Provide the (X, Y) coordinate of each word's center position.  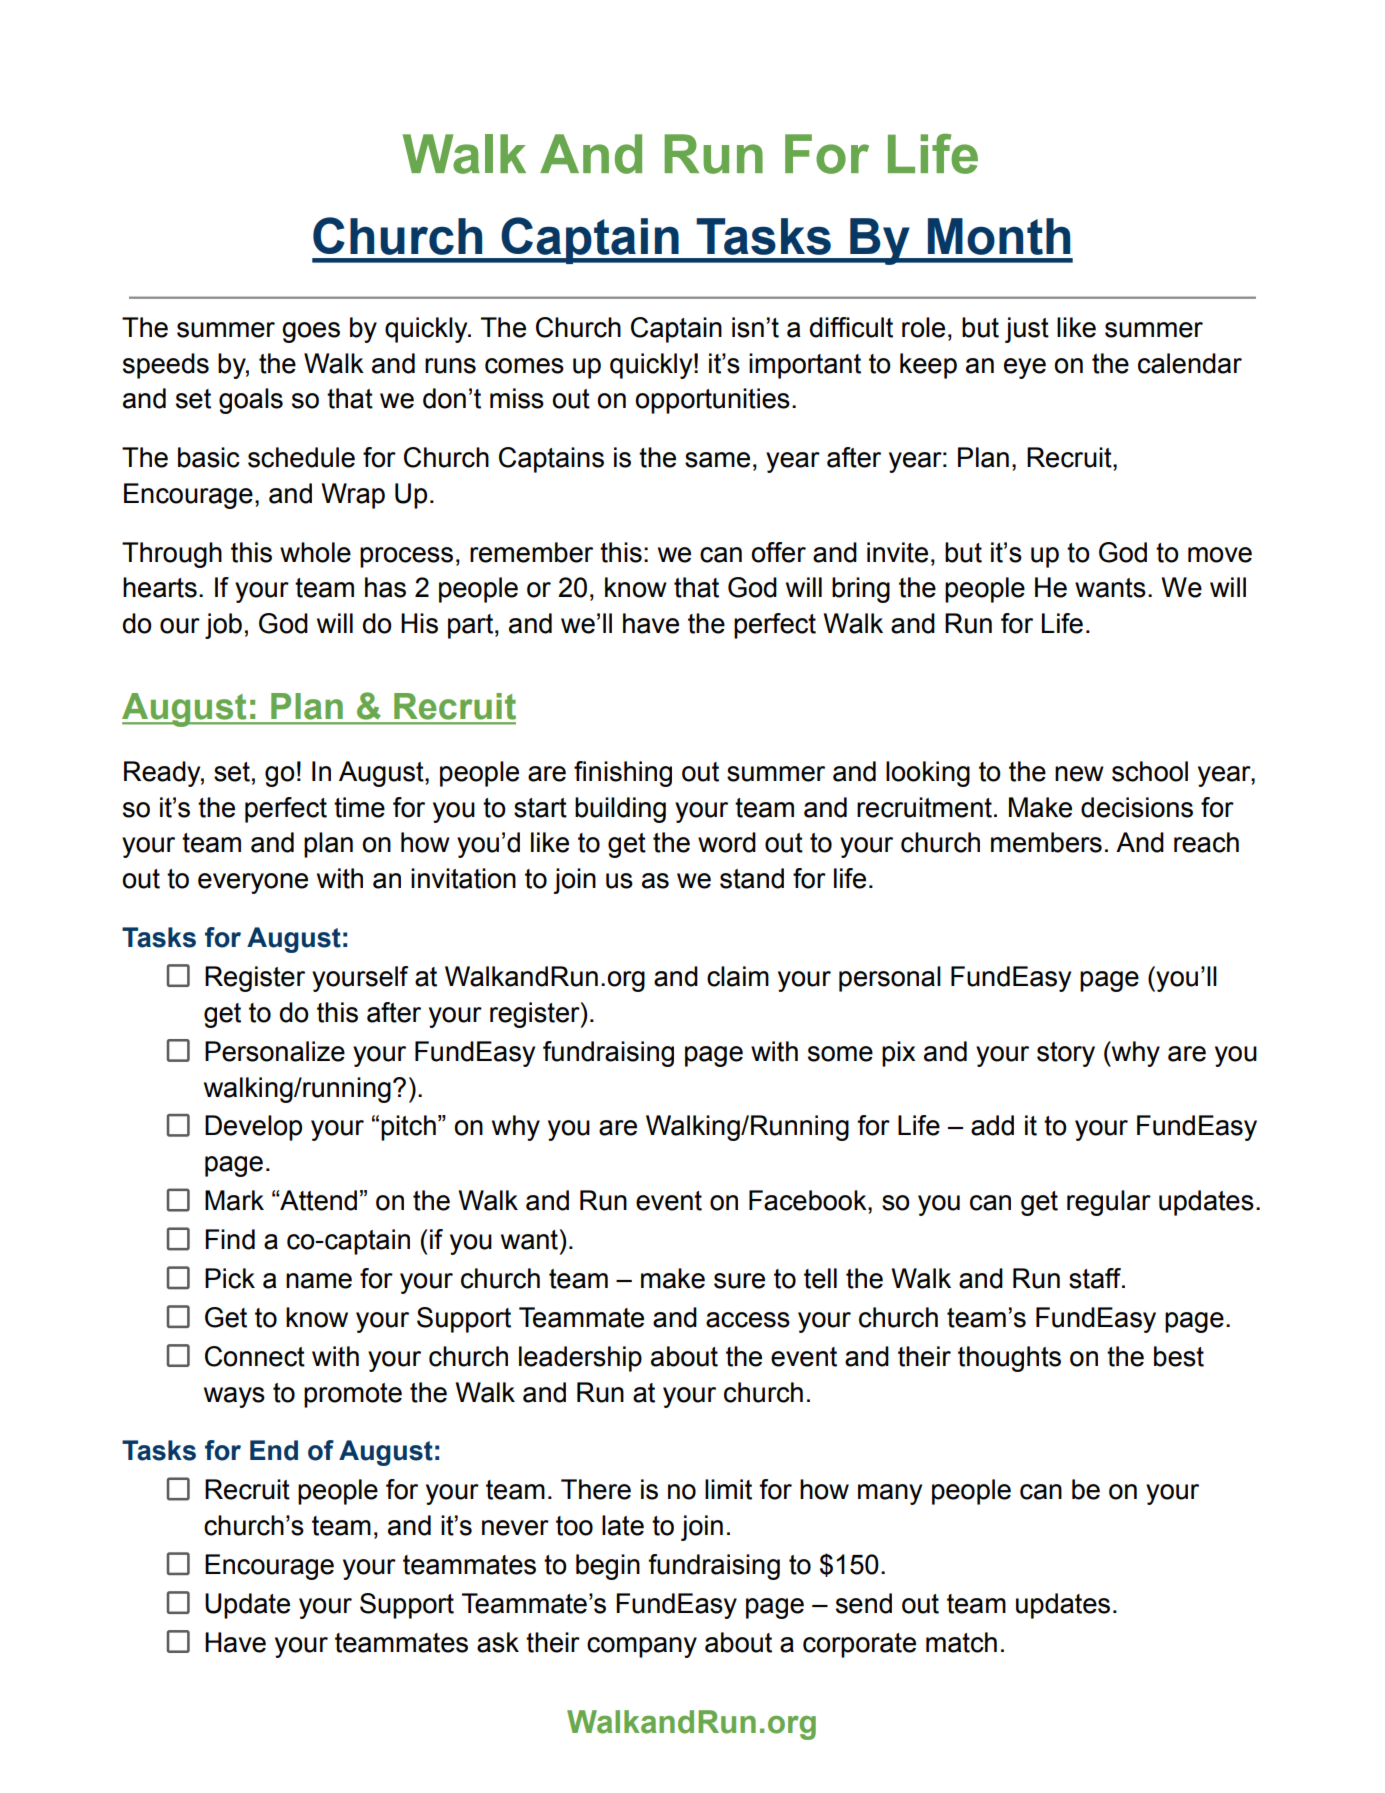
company (642, 1647)
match (961, 1642)
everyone (253, 883)
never (515, 1528)
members (1046, 842)
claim (738, 976)
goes (311, 332)
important (805, 366)
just (1027, 330)
